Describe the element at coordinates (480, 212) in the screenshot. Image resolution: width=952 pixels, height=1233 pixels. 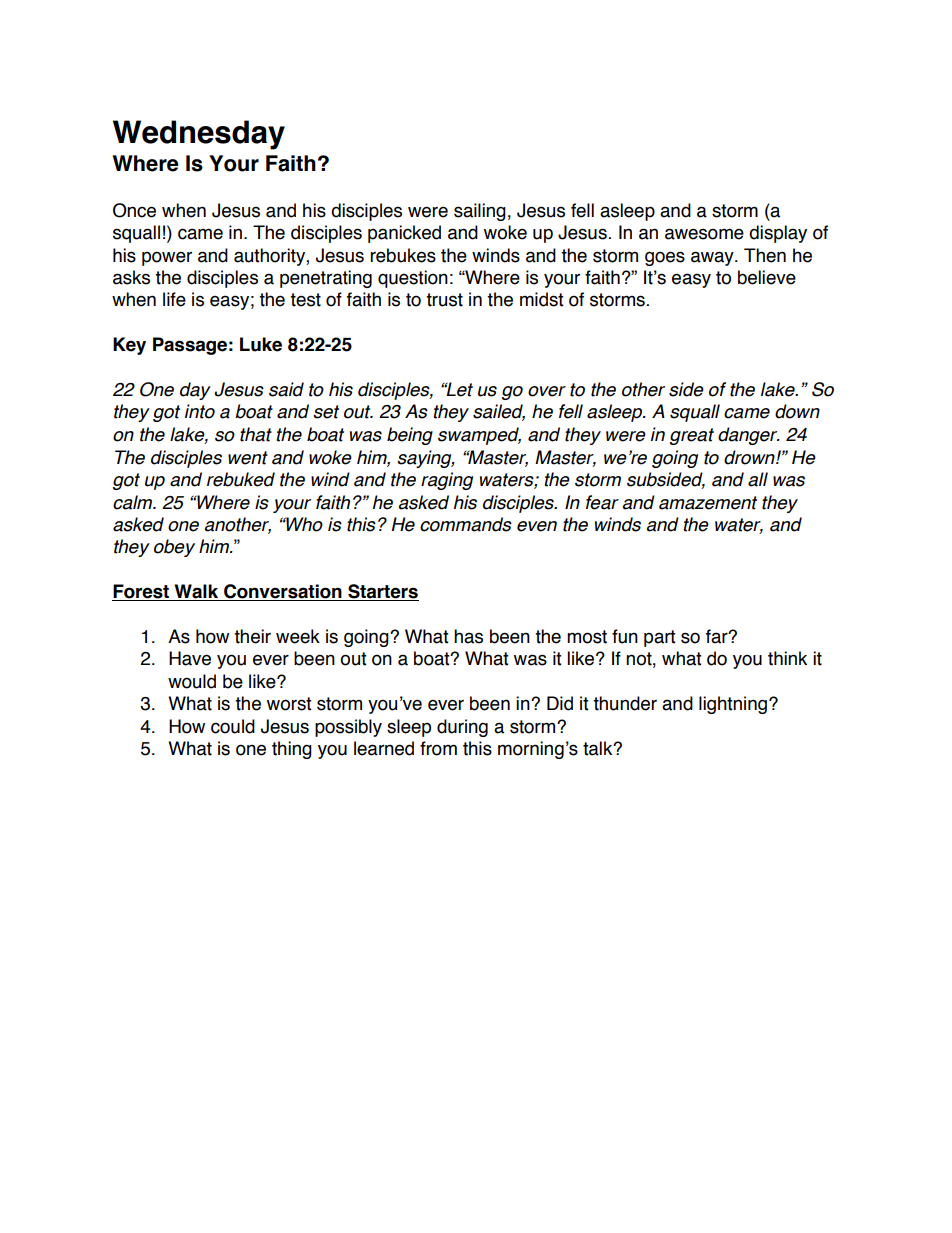
I see `sailing` at that location.
